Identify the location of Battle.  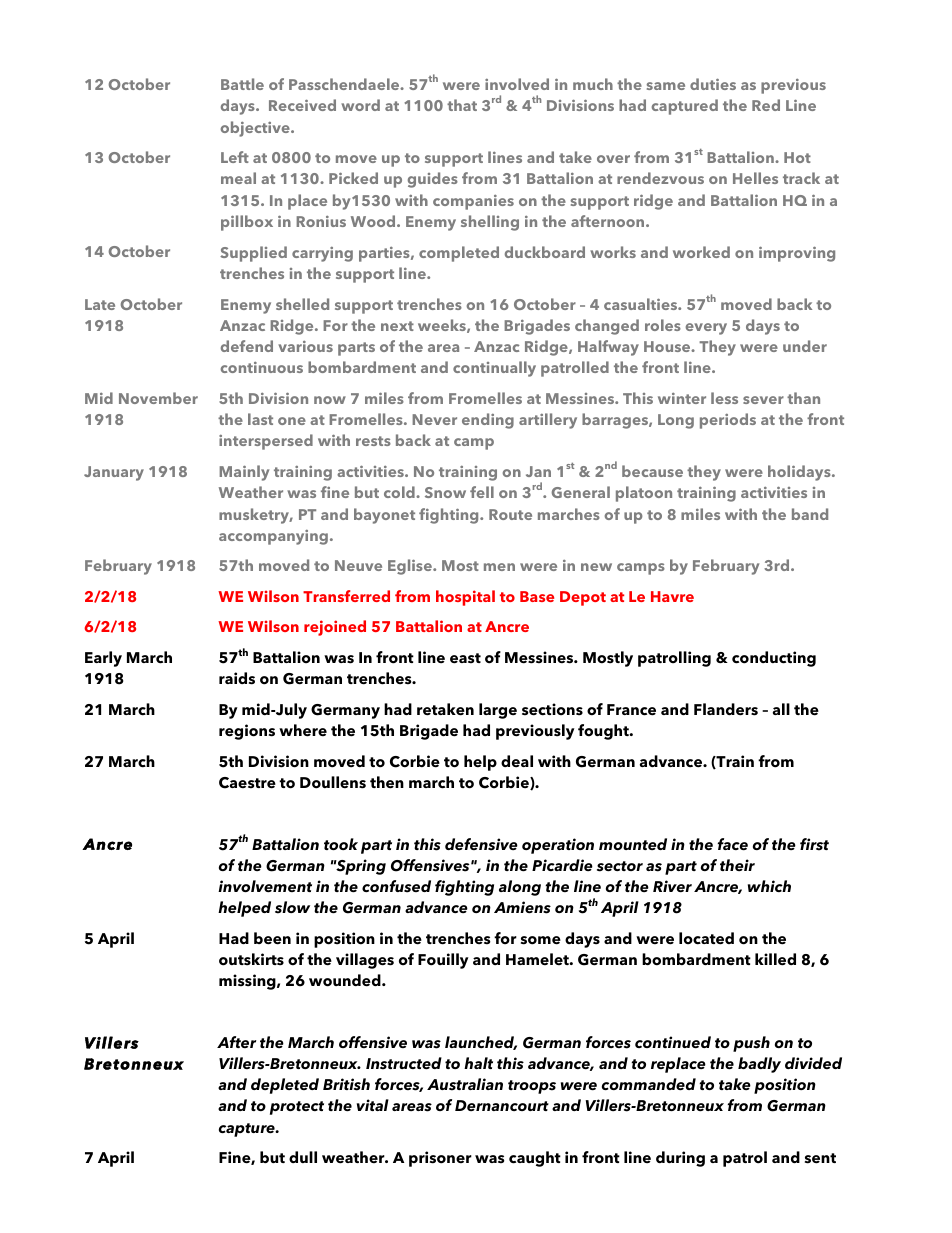
(242, 84).
